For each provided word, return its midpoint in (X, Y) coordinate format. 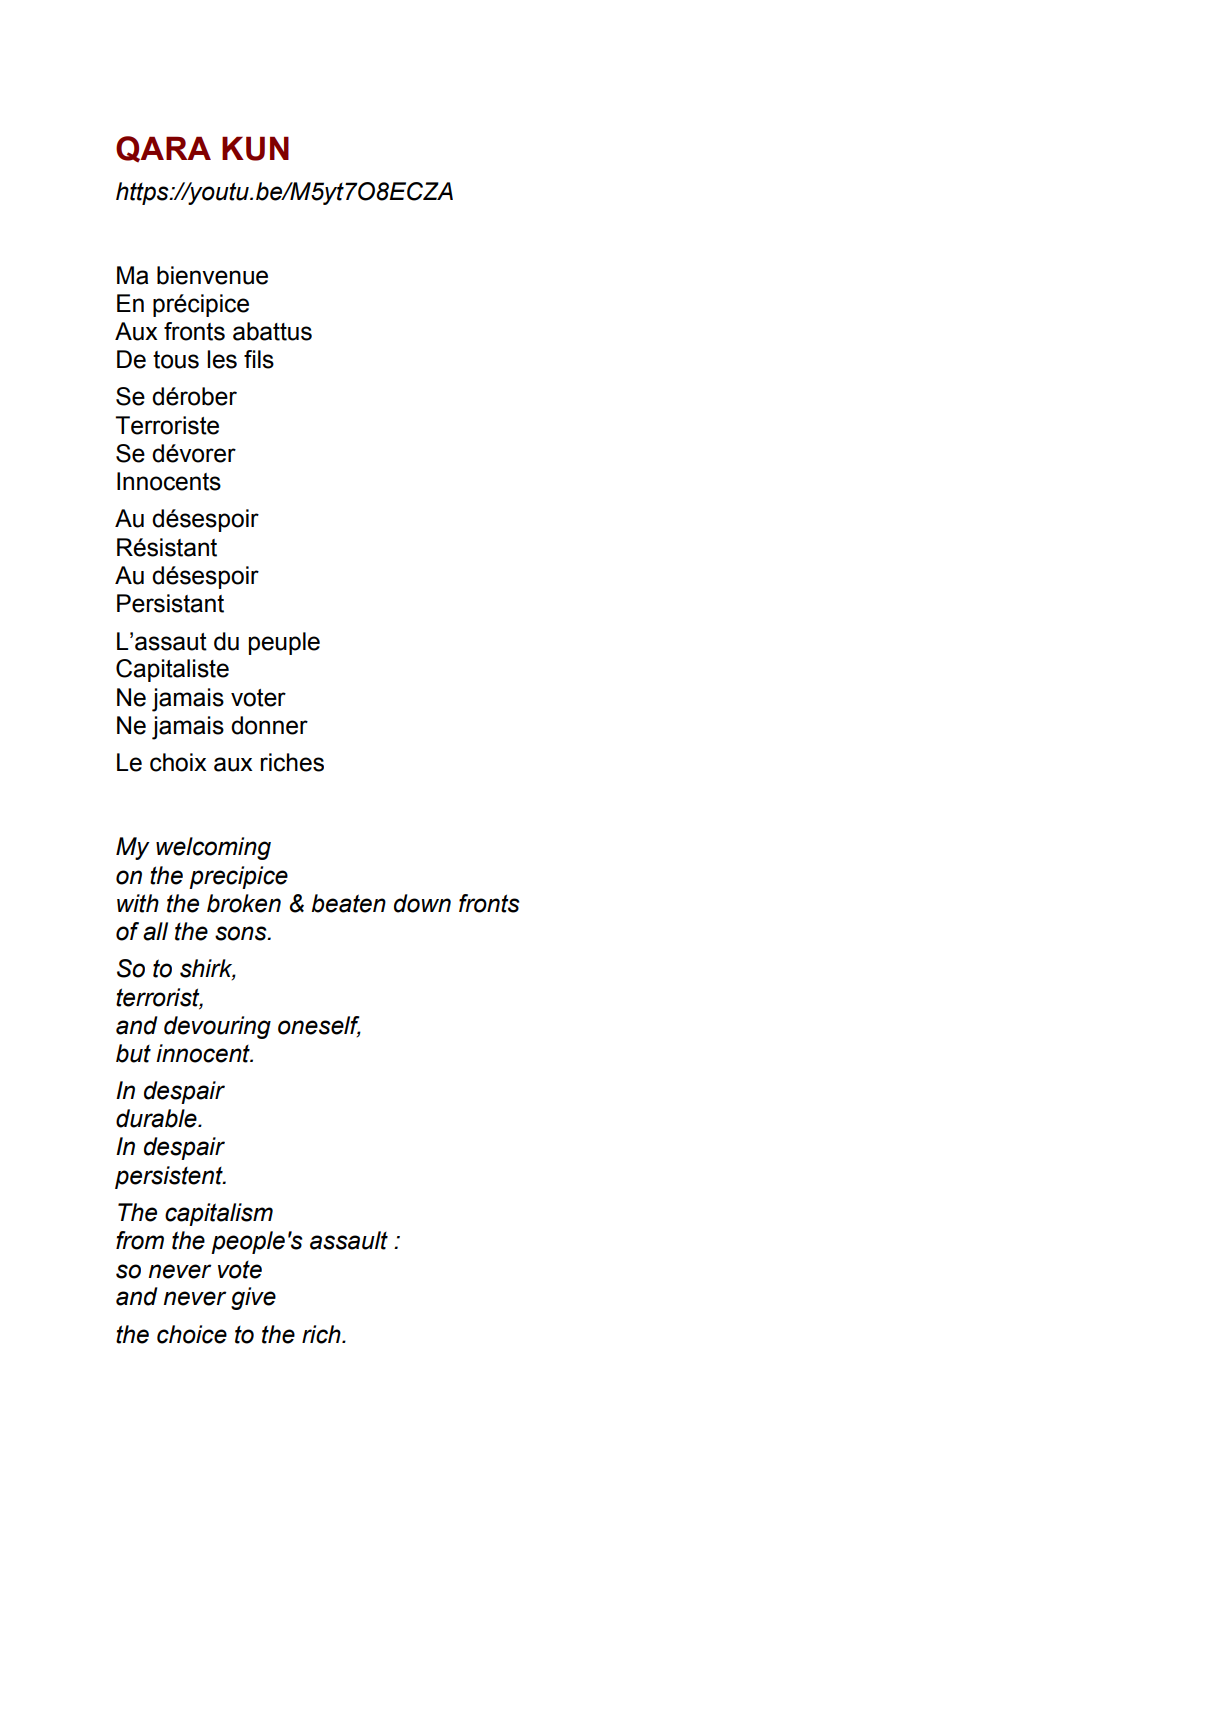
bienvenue (212, 275)
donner (269, 725)
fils (259, 359)
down (422, 903)
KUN (255, 148)
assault (349, 1240)
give (253, 1298)
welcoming (213, 848)
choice (192, 1334)
